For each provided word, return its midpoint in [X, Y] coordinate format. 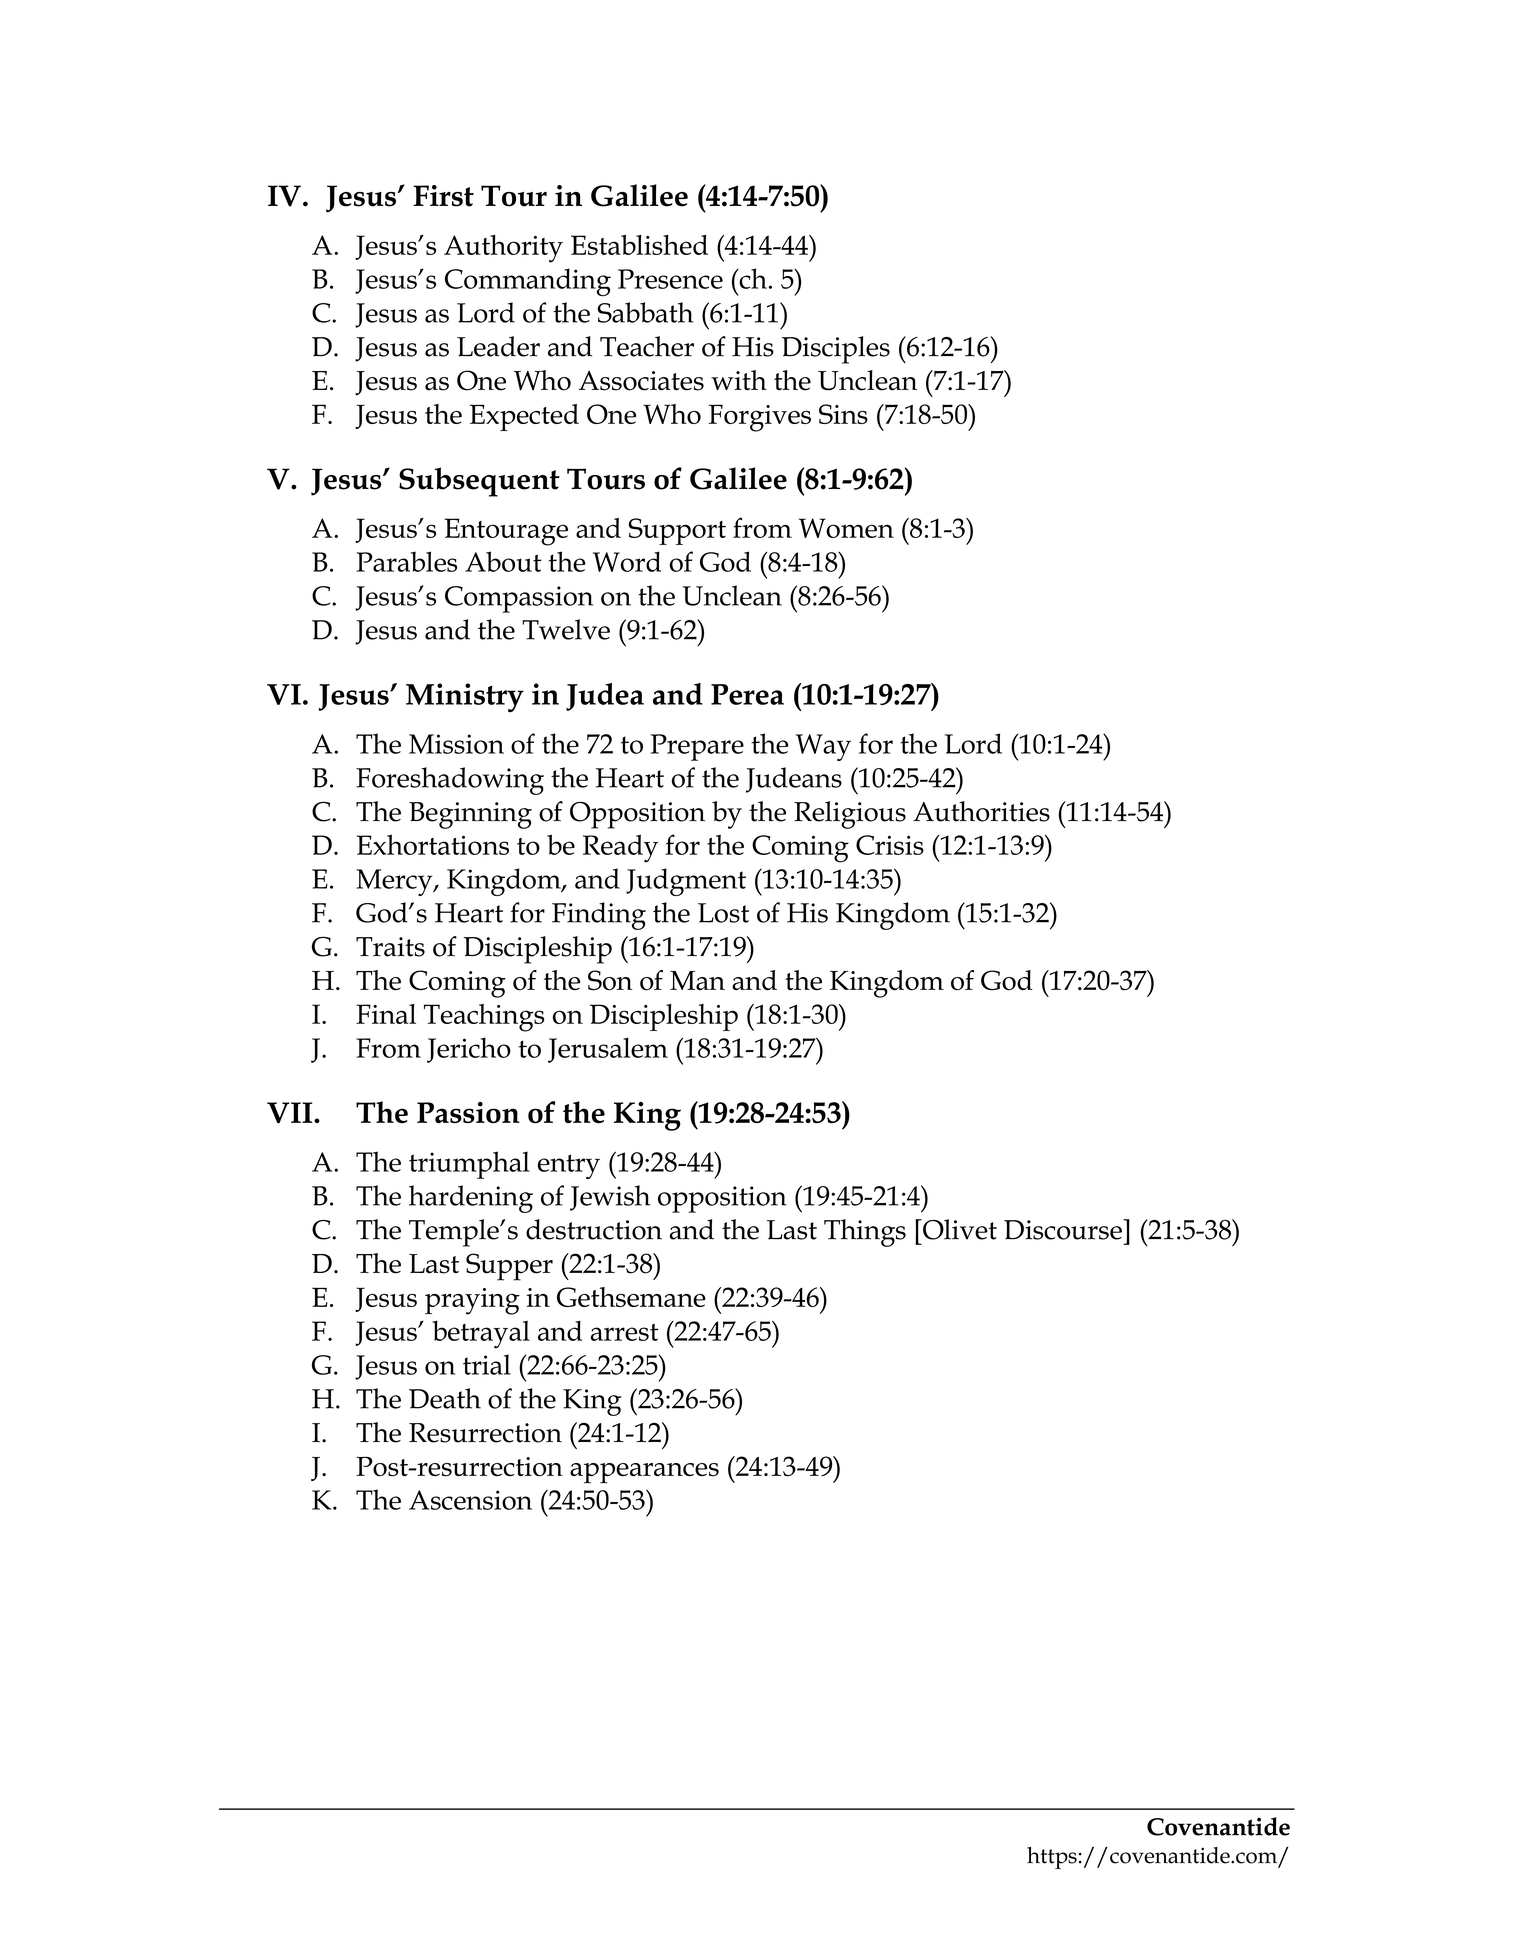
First [443, 196]
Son [610, 980]
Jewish [610, 1198]
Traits [390, 947]
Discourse [1064, 1229]
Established [639, 245]
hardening [471, 1199]
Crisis [890, 845]
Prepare [697, 747]
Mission [456, 744]
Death [445, 1398]
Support [677, 531]
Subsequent [479, 482]
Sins [843, 414]
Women [846, 528]
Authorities [981, 811]
